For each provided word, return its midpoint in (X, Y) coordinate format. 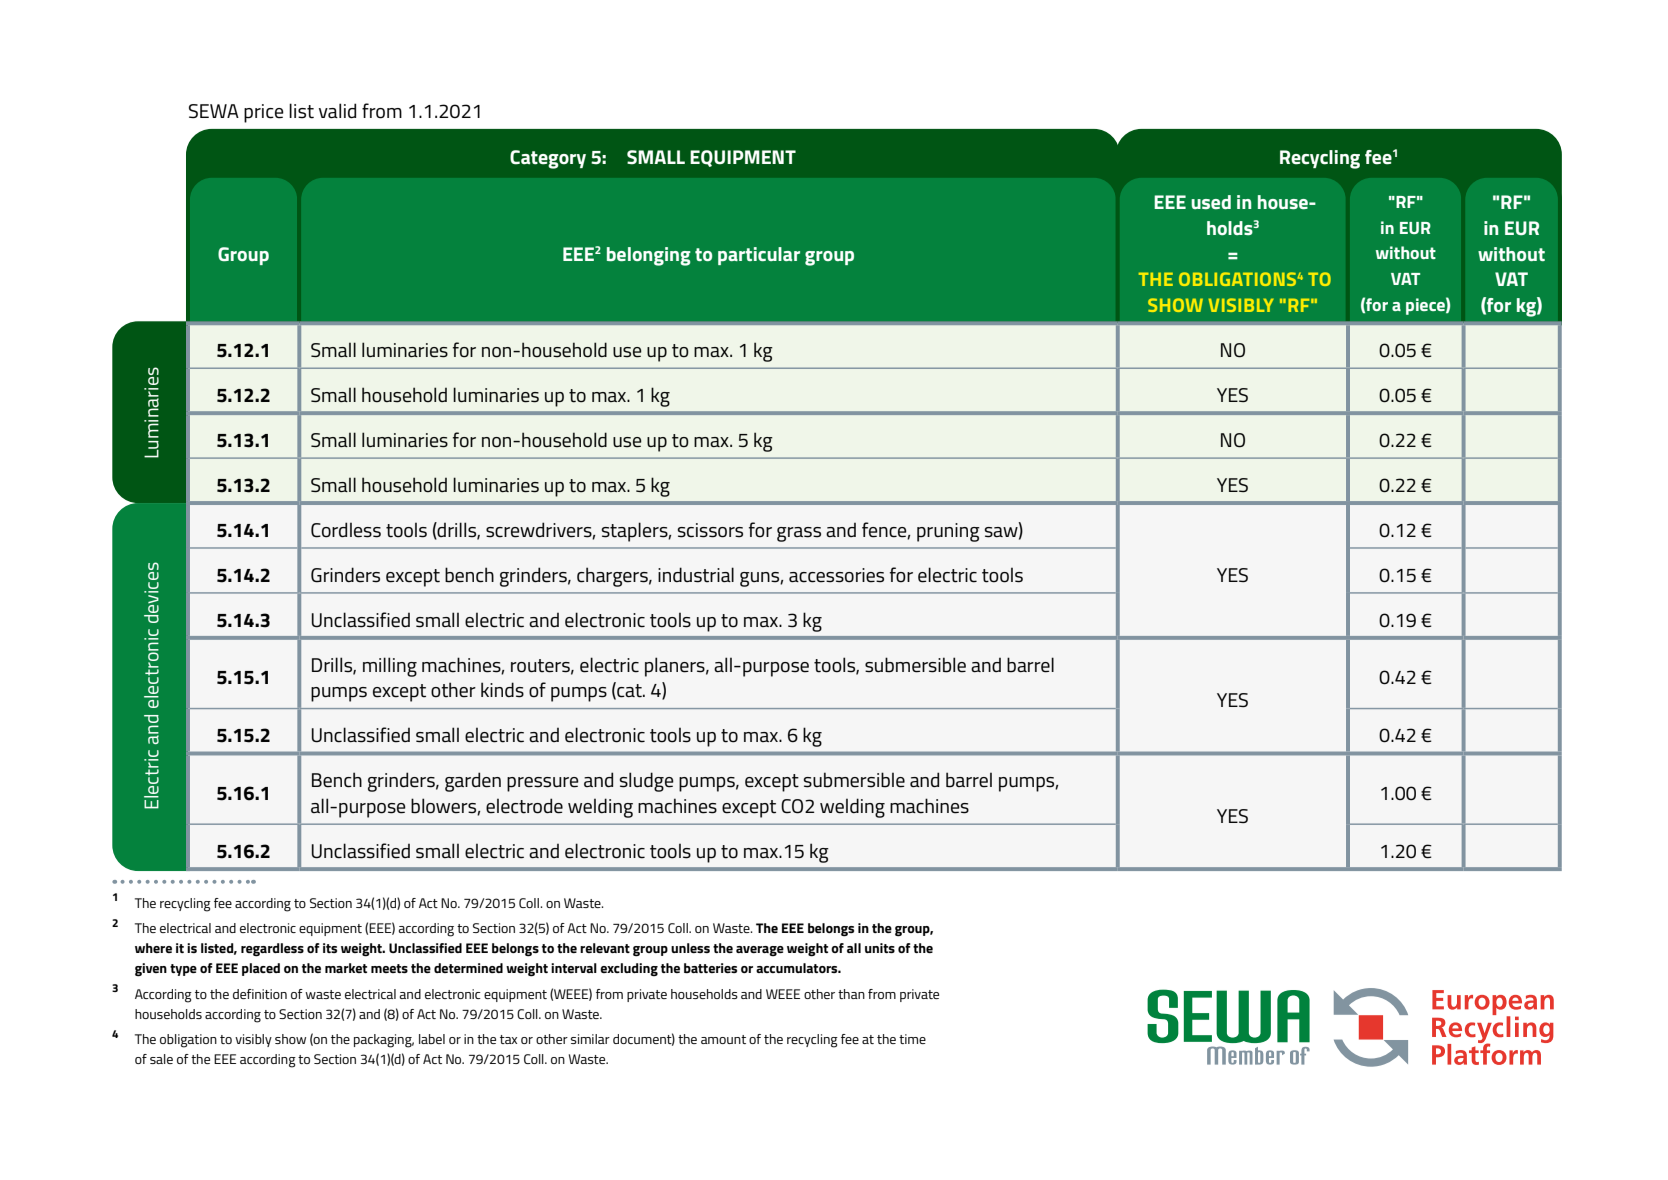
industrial (696, 575)
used (1211, 202)
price (264, 113)
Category (548, 159)
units (880, 948)
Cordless (346, 530)
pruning (948, 532)
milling (390, 667)
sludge (646, 782)
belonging (649, 256)
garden (473, 782)
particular (759, 256)
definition (260, 994)
